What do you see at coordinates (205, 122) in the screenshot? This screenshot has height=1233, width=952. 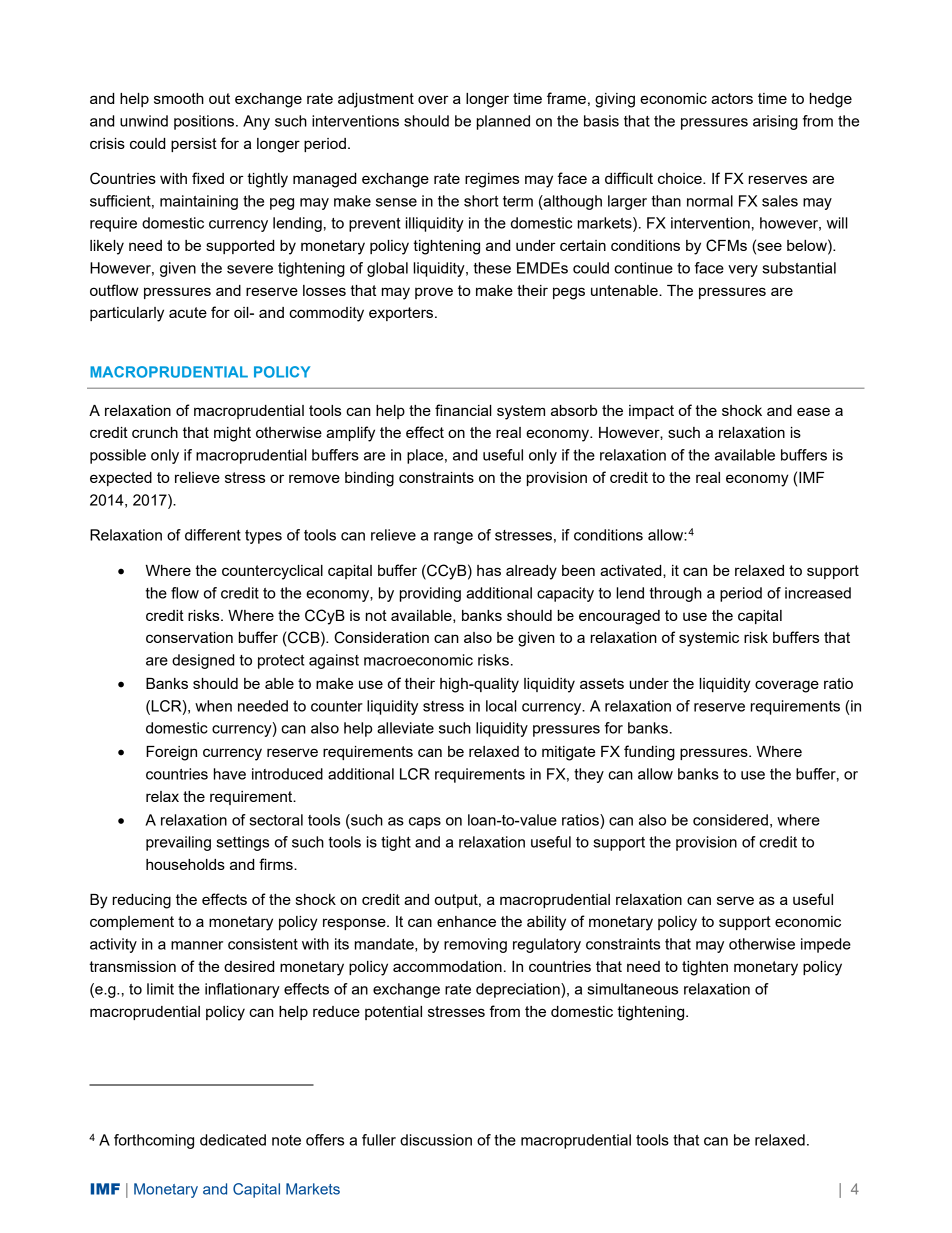 I see `positions` at bounding box center [205, 122].
